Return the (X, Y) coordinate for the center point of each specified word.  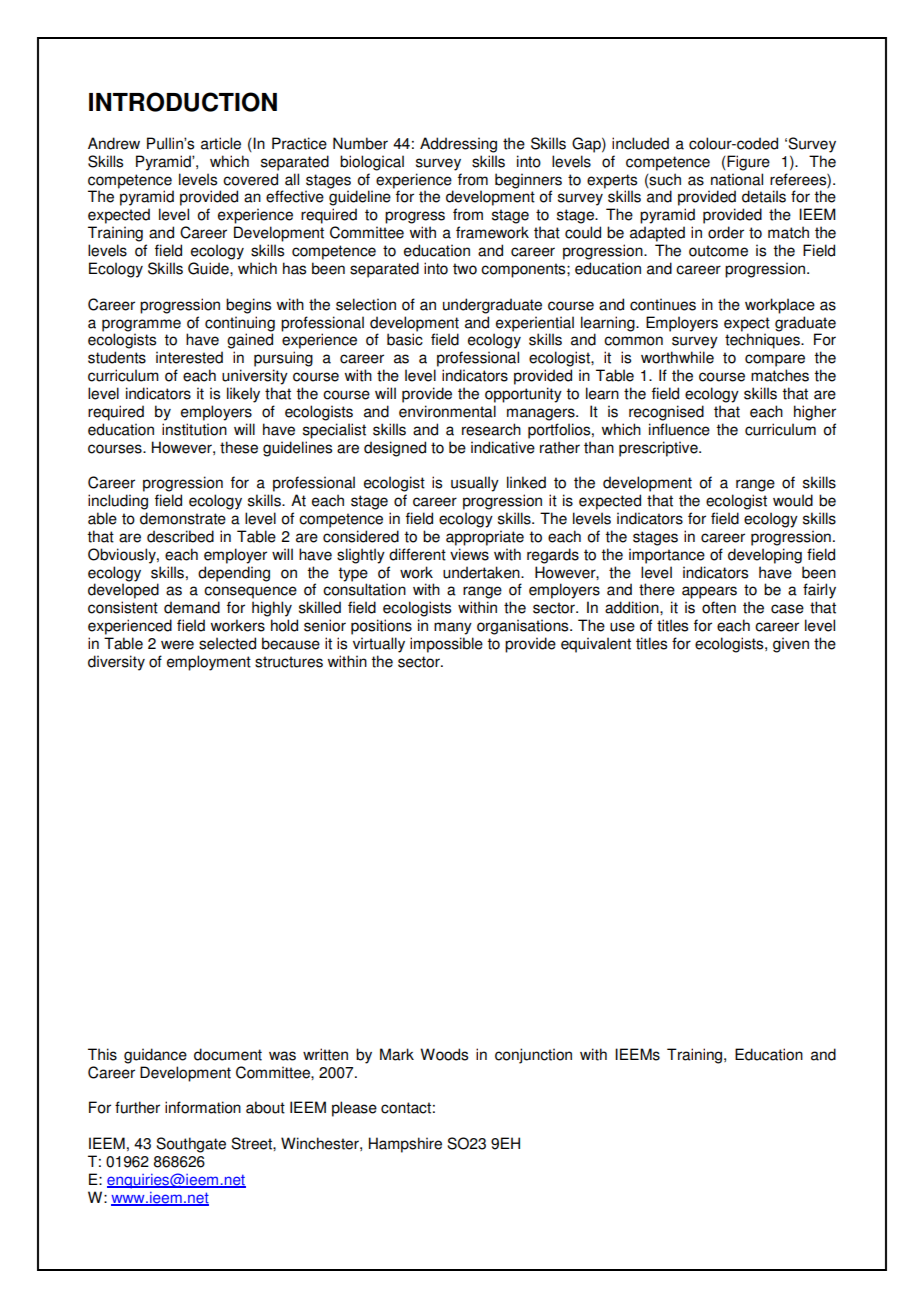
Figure (747, 163)
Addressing (458, 145)
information (203, 1107)
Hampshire (405, 1145)
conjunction (533, 1056)
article (221, 143)
